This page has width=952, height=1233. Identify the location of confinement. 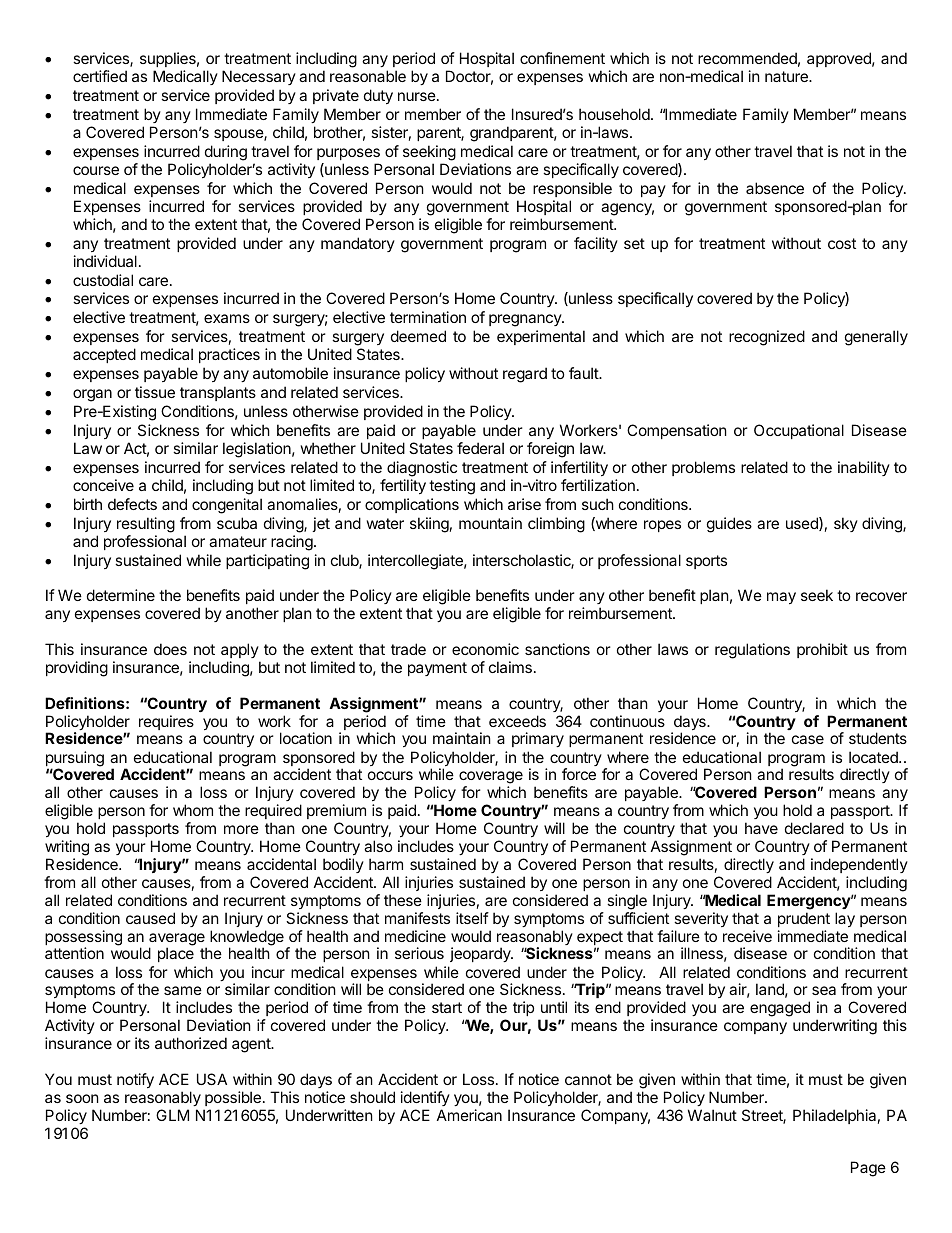
(562, 58).
